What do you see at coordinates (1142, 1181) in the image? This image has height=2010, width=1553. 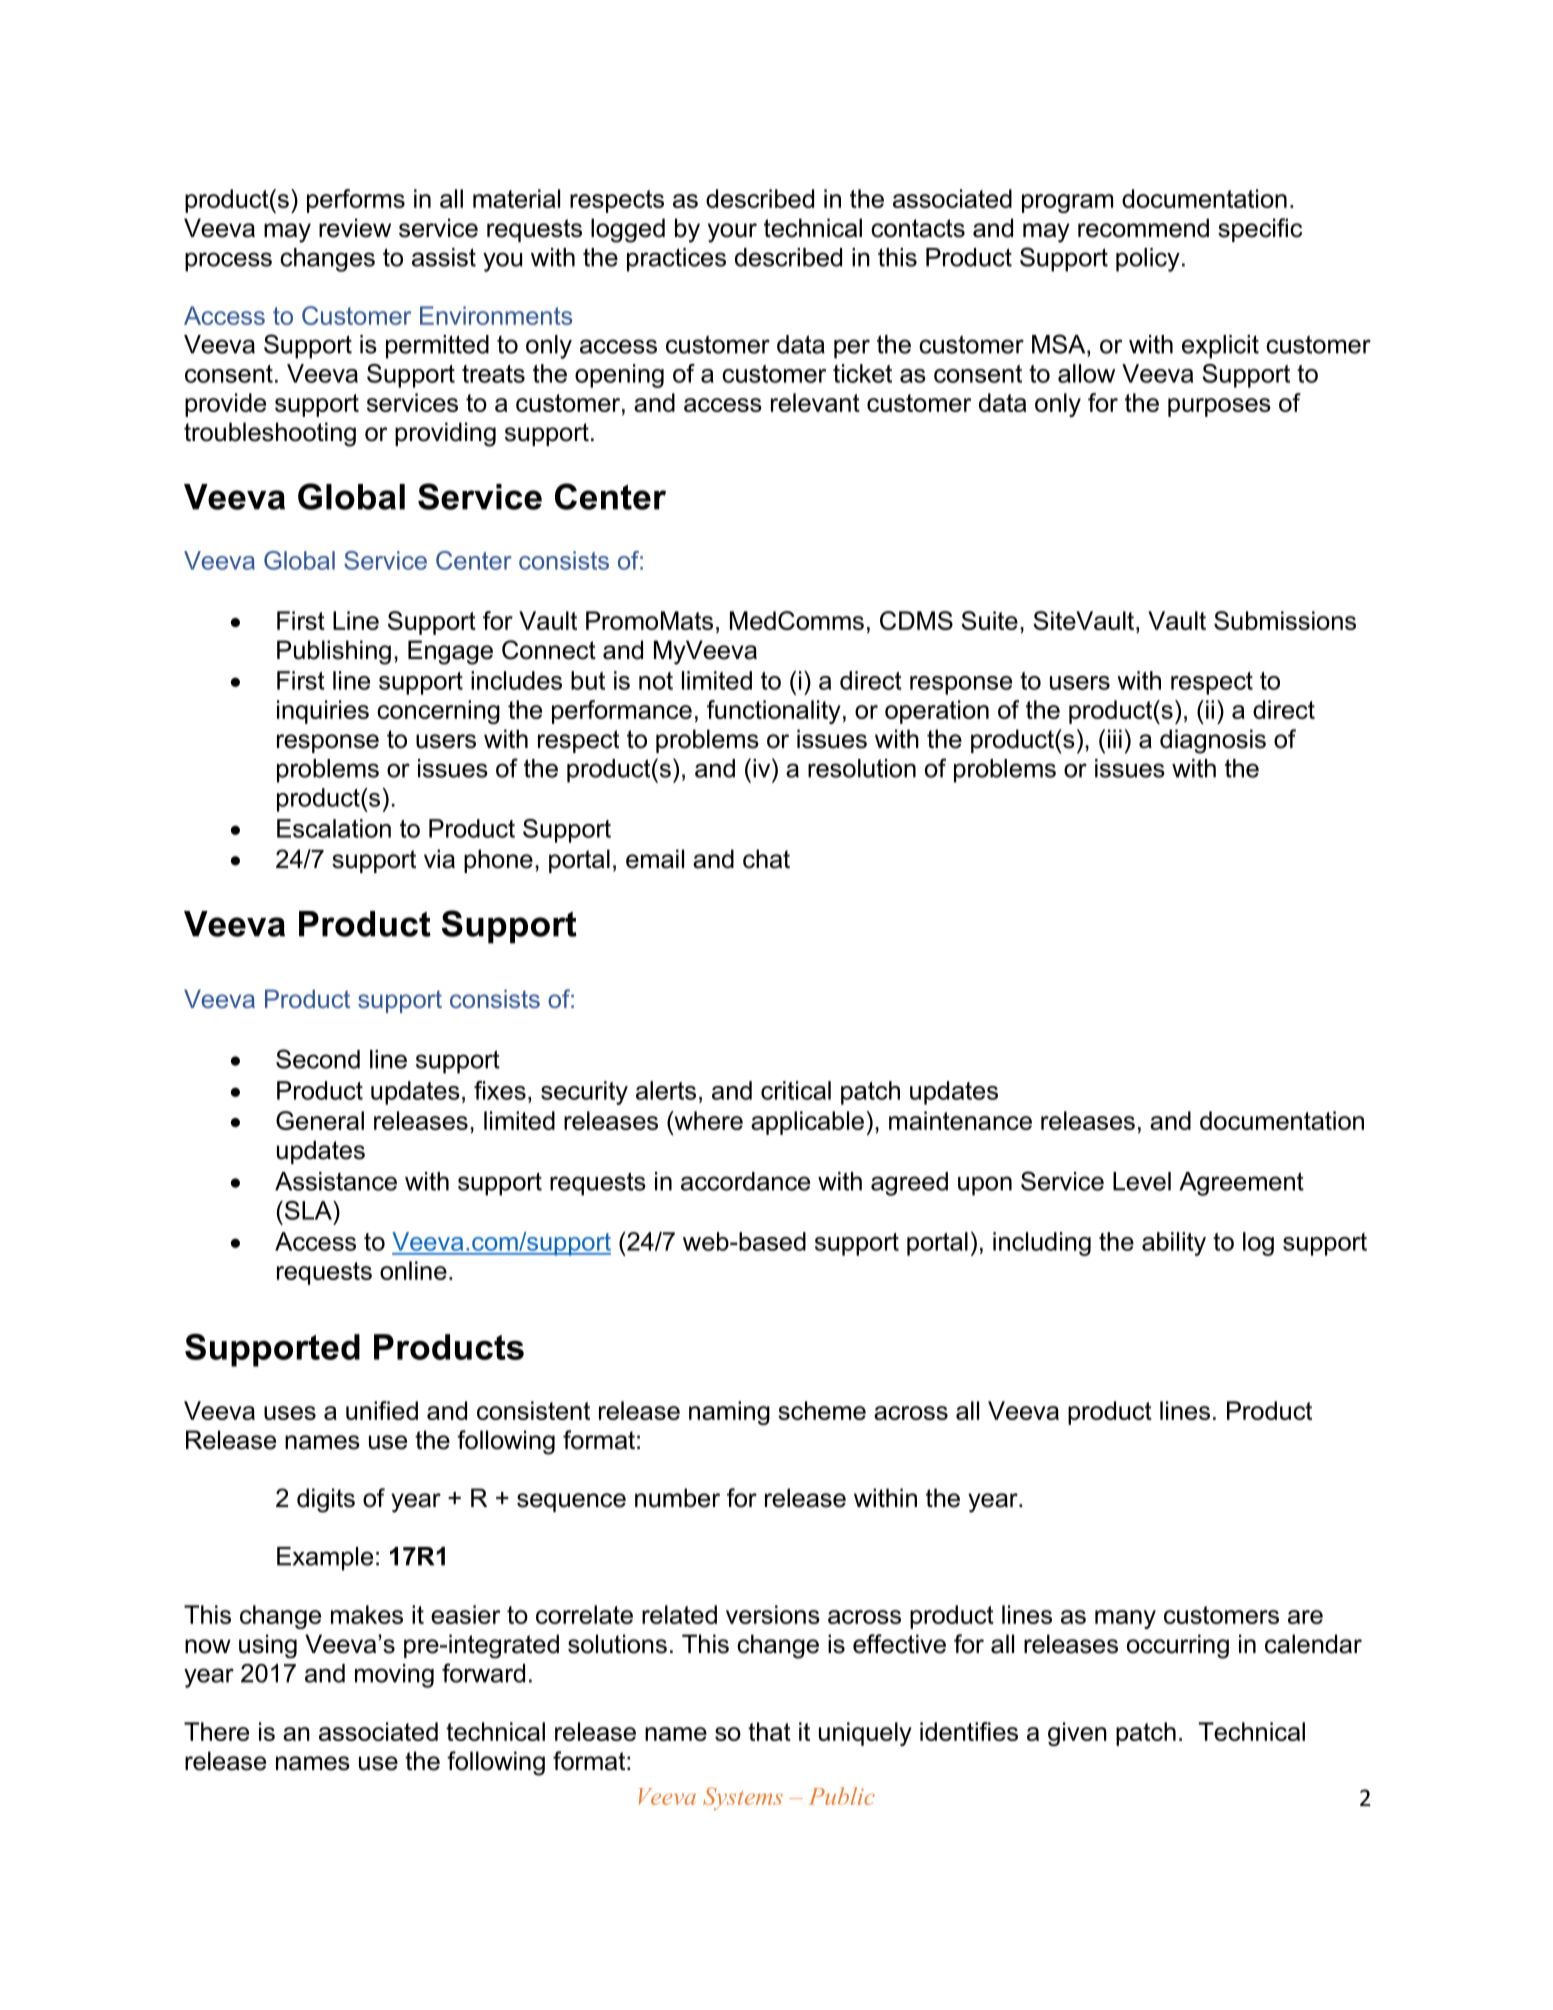 I see `Level` at bounding box center [1142, 1181].
